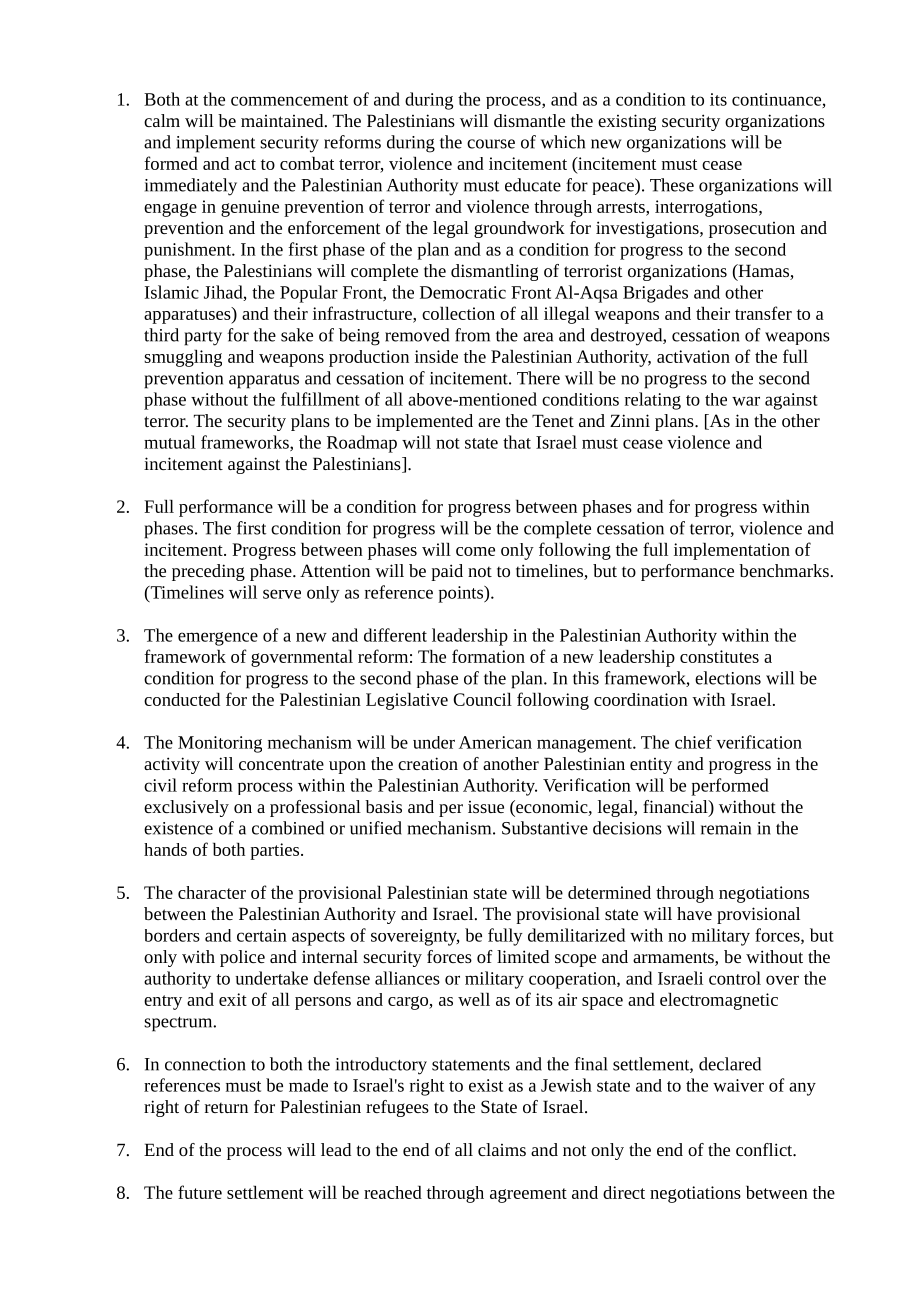  What do you see at coordinates (538, 378) in the document?
I see `There` at bounding box center [538, 378].
